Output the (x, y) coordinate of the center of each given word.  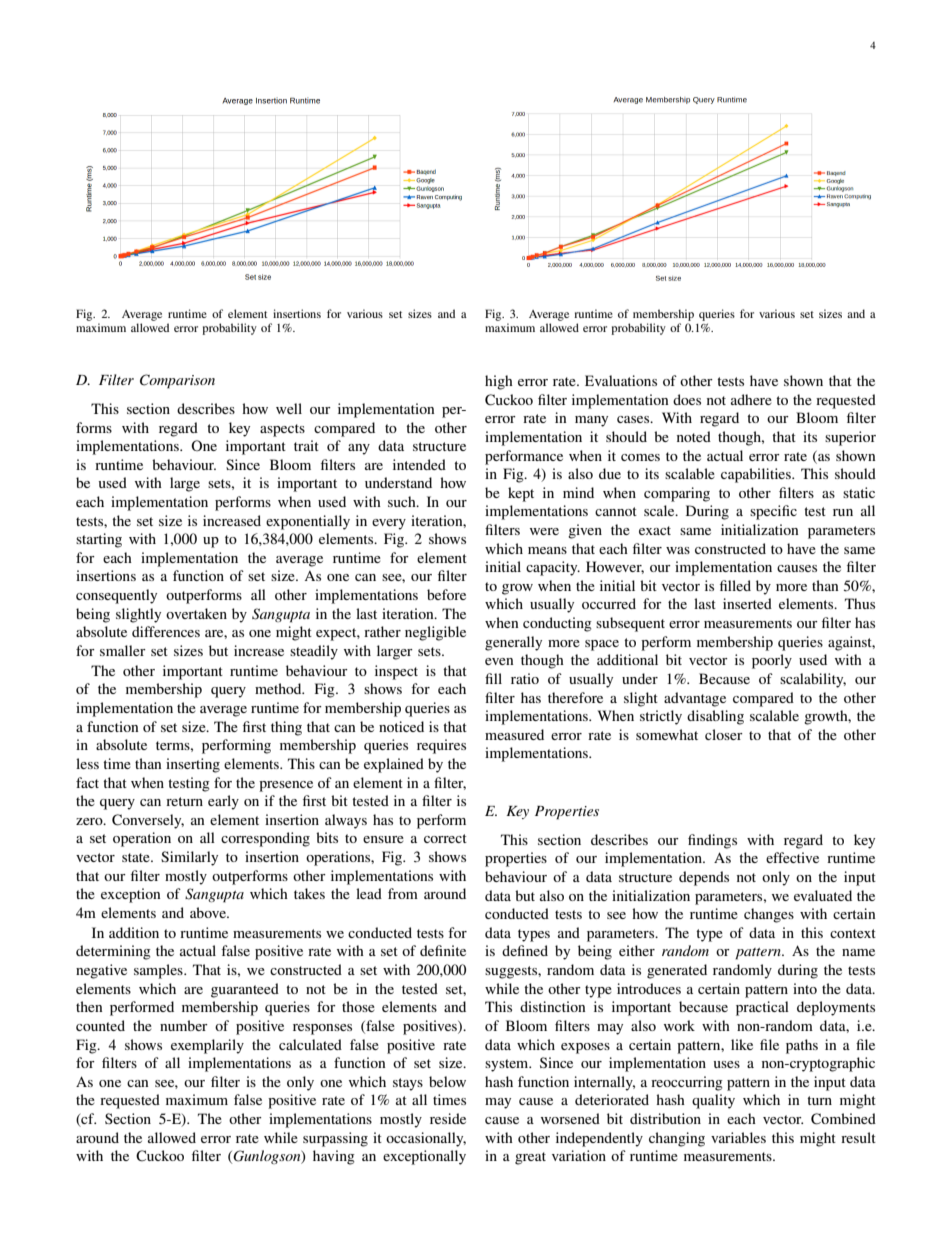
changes (769, 915)
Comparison (177, 381)
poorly (772, 661)
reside (448, 1118)
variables (738, 1137)
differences (166, 631)
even (499, 661)
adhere (751, 399)
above (209, 912)
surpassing (335, 1139)
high (499, 382)
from (403, 893)
